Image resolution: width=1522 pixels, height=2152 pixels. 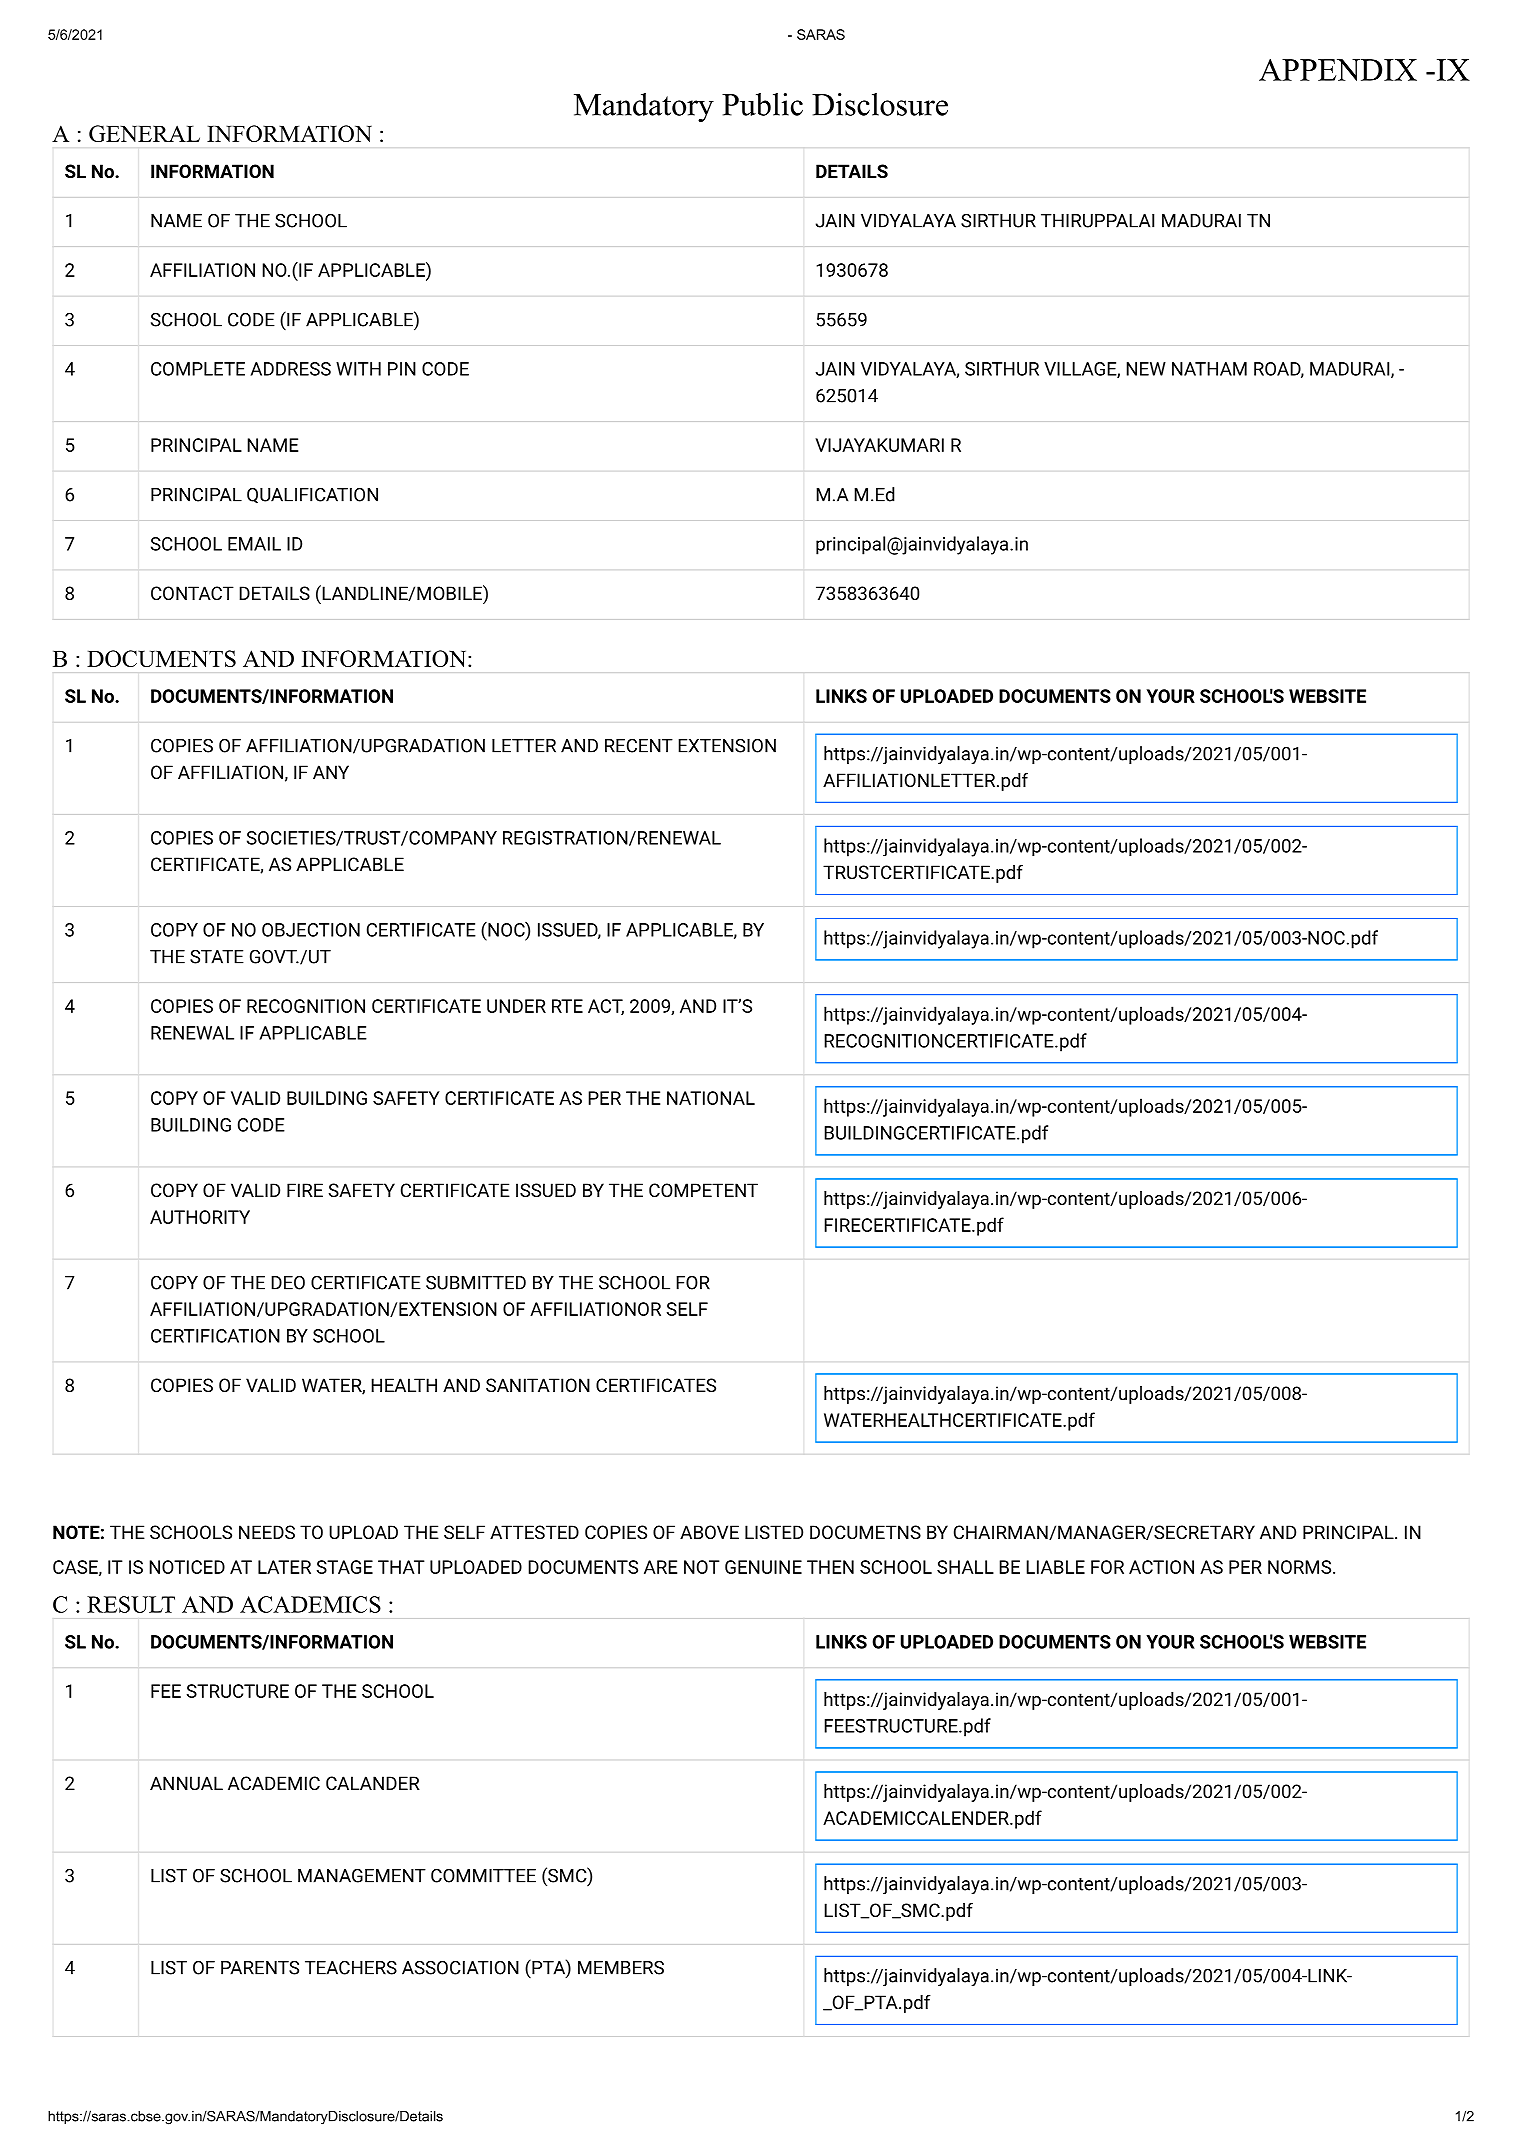 I want to click on APPENDIX, so click(x=1338, y=70).
